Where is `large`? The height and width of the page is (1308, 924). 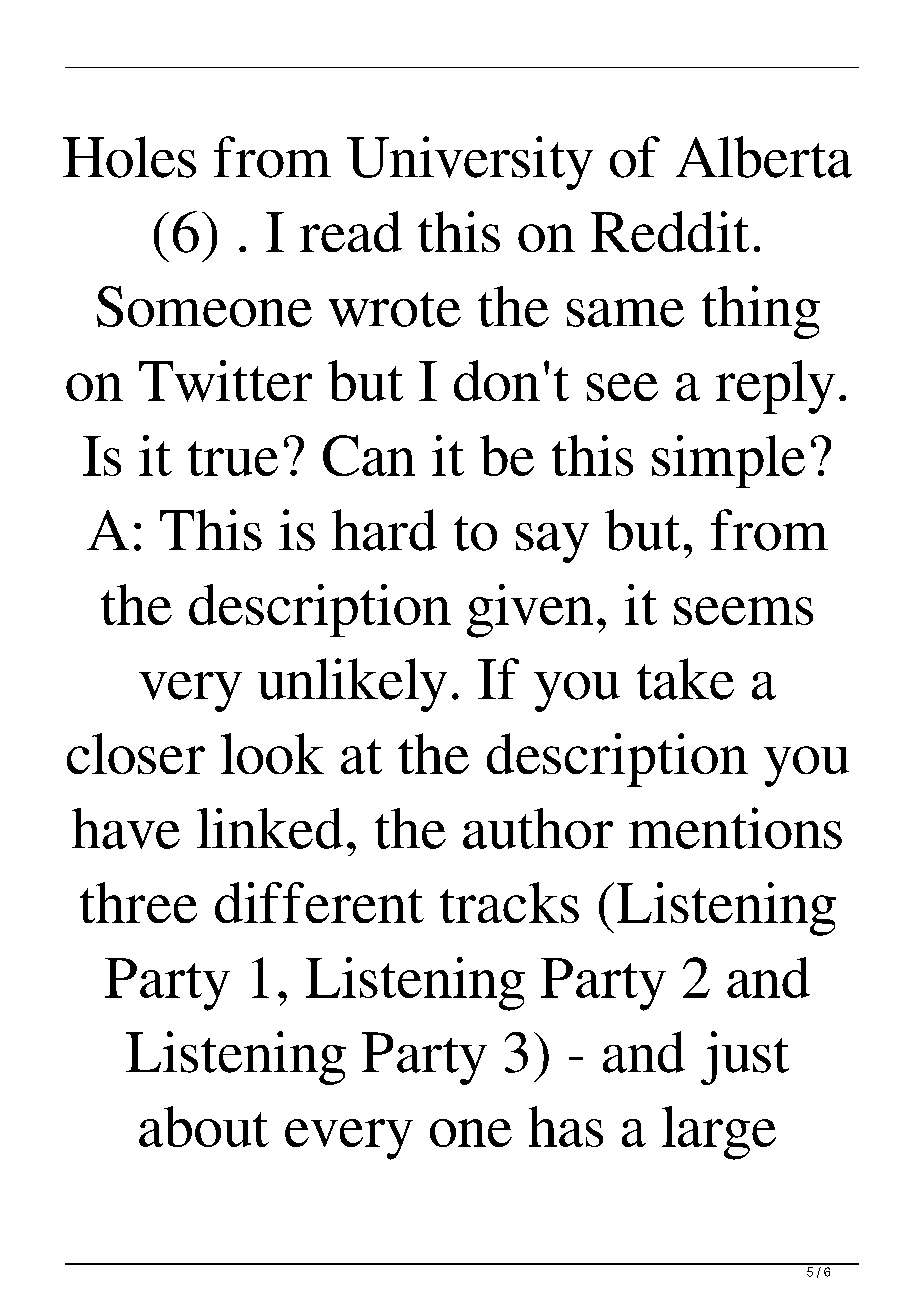
large is located at coordinates (719, 1133).
